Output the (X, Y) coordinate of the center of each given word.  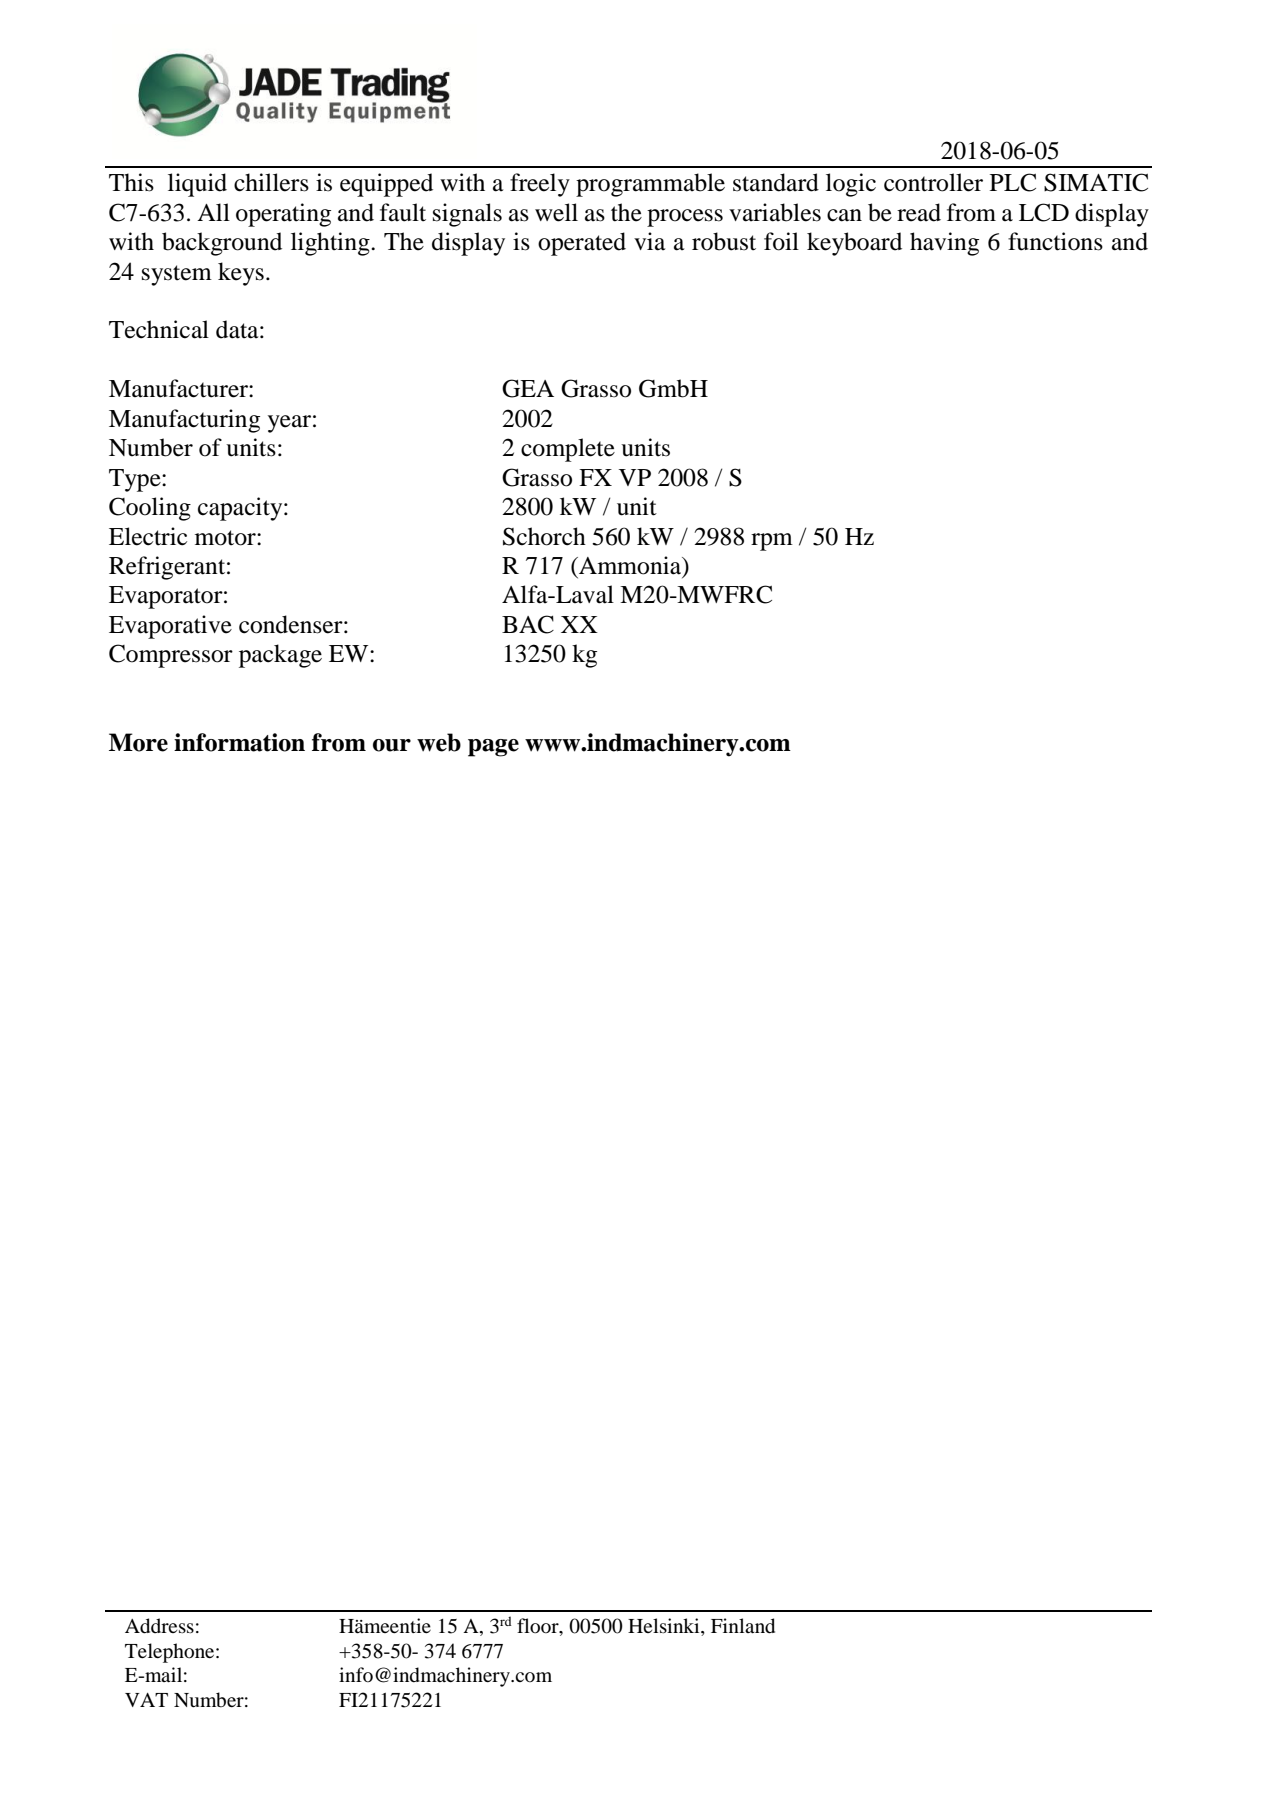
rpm (772, 542)
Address (159, 1626)
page (493, 748)
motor (226, 538)
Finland (743, 1626)
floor (539, 1627)
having (944, 244)
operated (582, 244)
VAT (146, 1700)
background (222, 244)
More (138, 742)
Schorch (544, 536)
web (439, 742)
